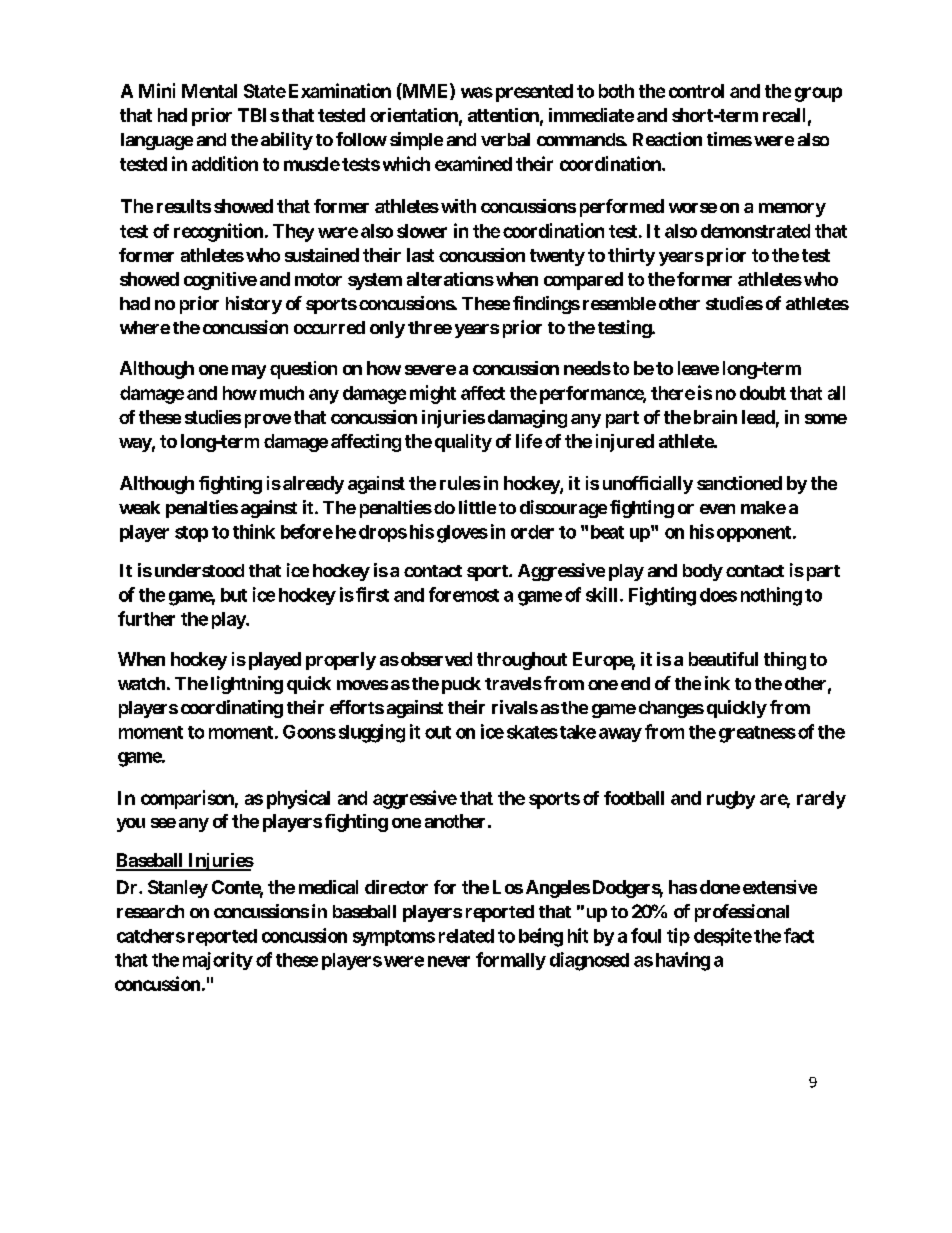  What do you see at coordinates (505, 139) in the page?
I see `verbal` at bounding box center [505, 139].
